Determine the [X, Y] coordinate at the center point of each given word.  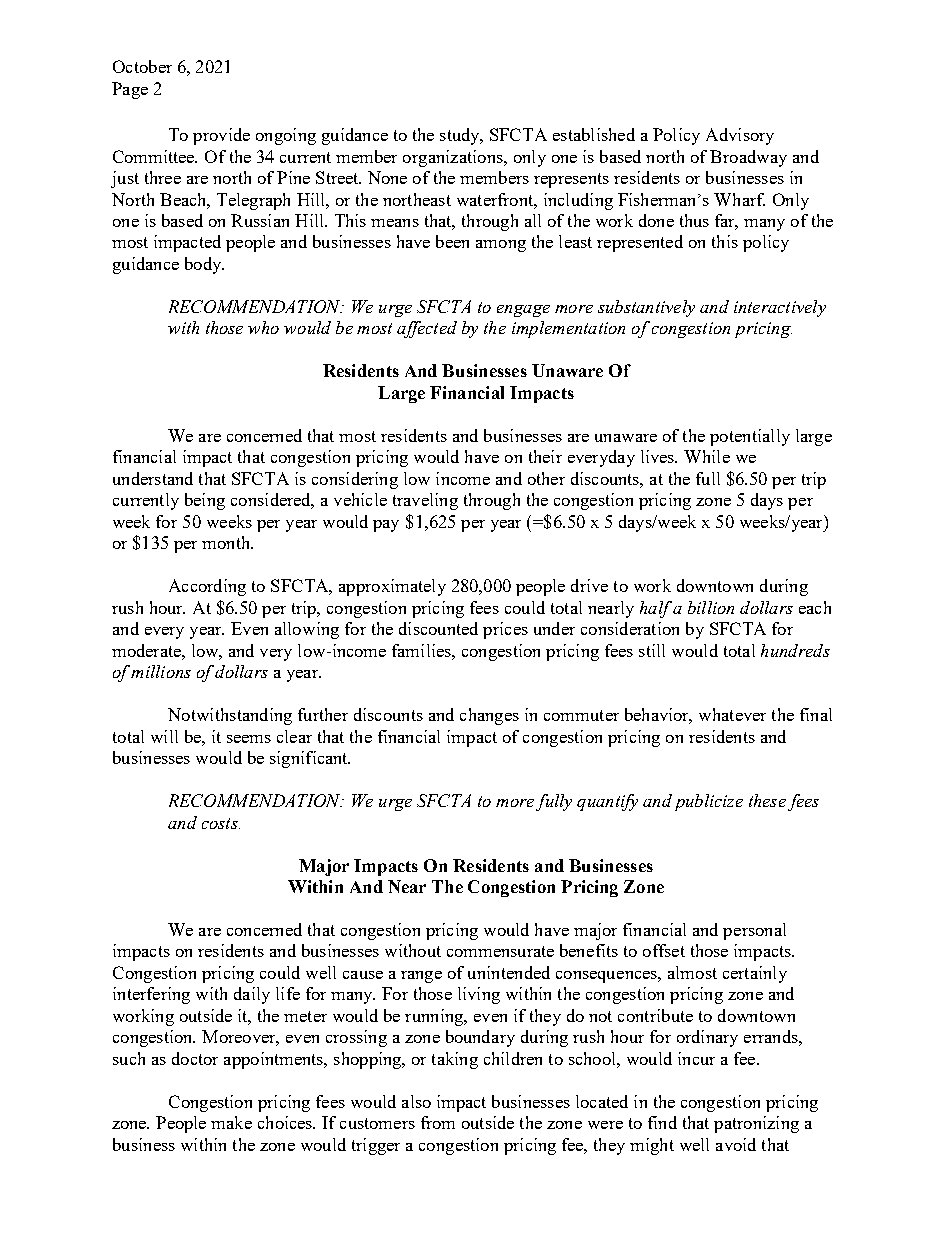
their [545, 456]
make [231, 1122]
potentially [750, 437]
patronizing [756, 1124]
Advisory [740, 136]
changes [489, 716]
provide [221, 136]
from [438, 1122]
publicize [709, 802]
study [461, 136]
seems [249, 739]
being [205, 501]
